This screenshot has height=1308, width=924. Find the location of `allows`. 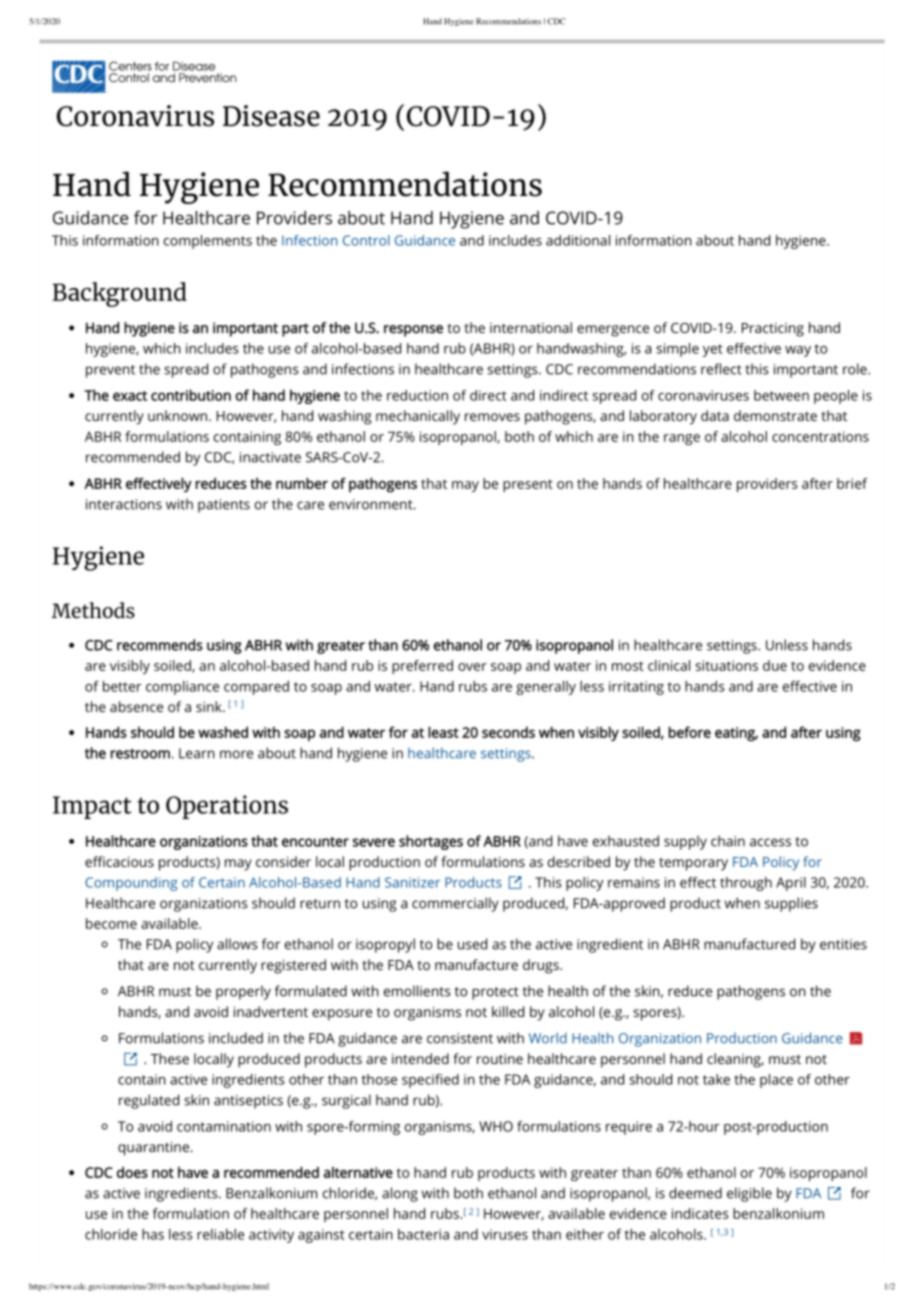

allows is located at coordinates (237, 944).
